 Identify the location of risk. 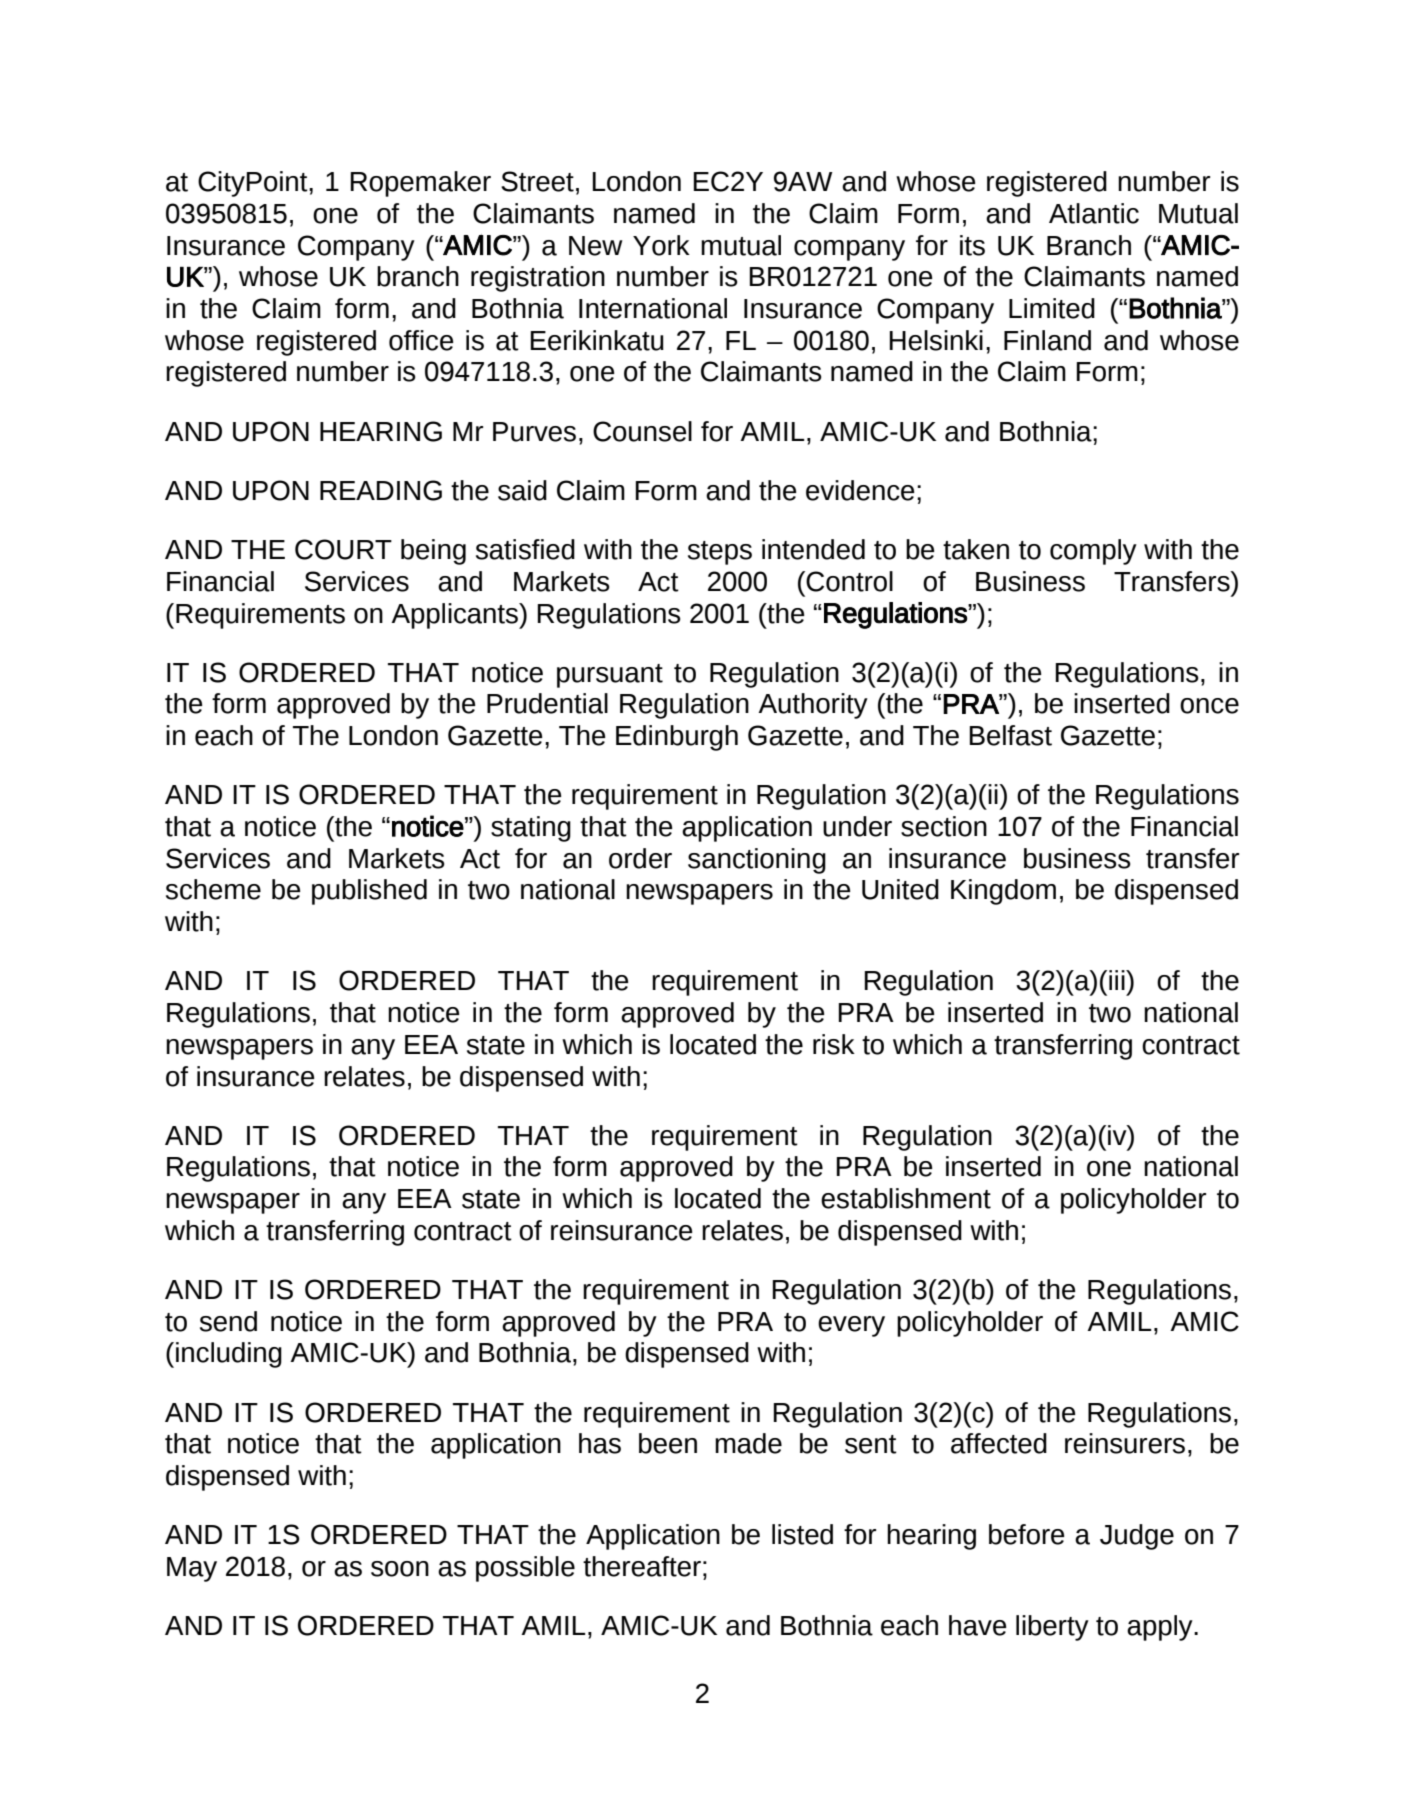
(834, 1044).
